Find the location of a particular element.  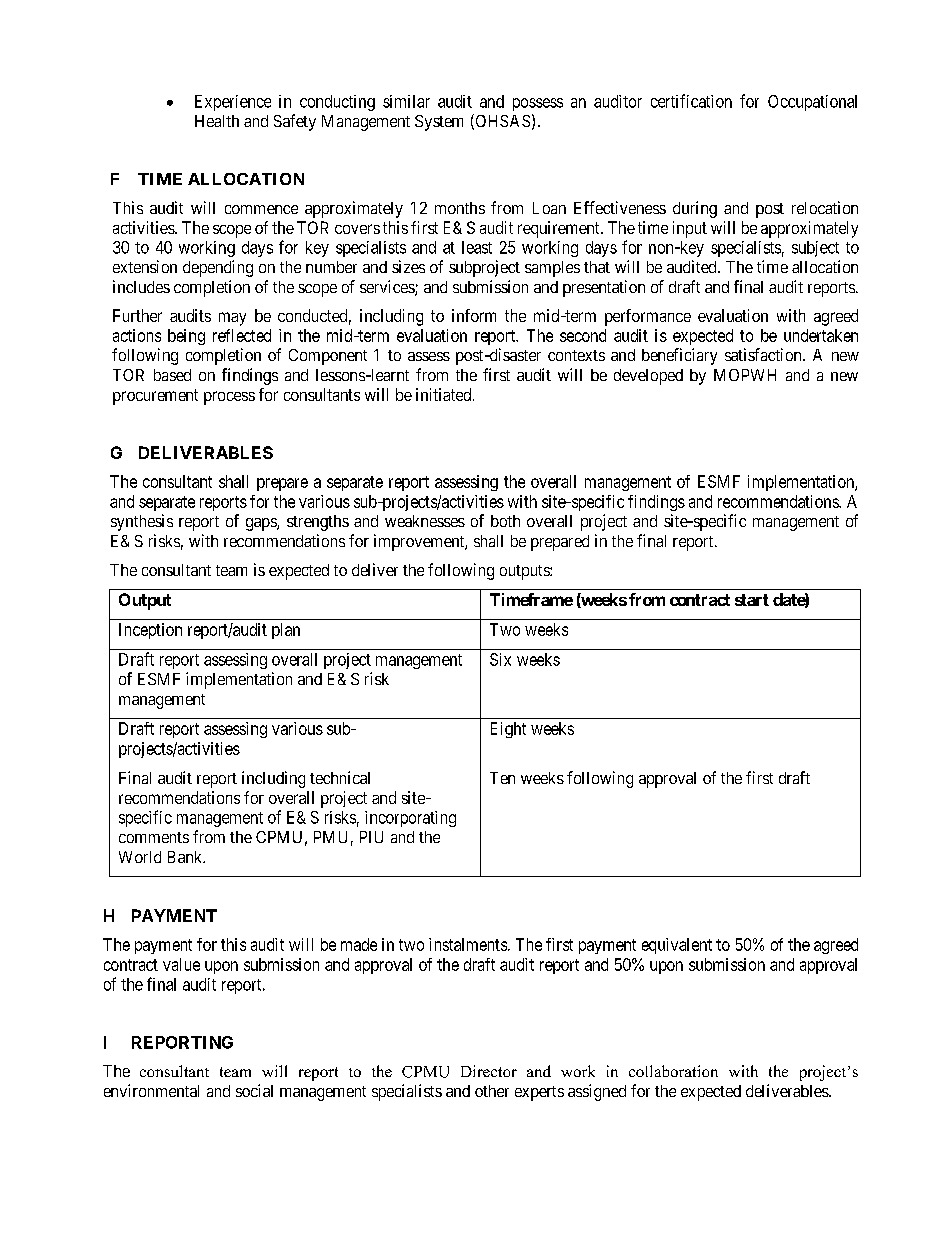

Health is located at coordinates (217, 121).
